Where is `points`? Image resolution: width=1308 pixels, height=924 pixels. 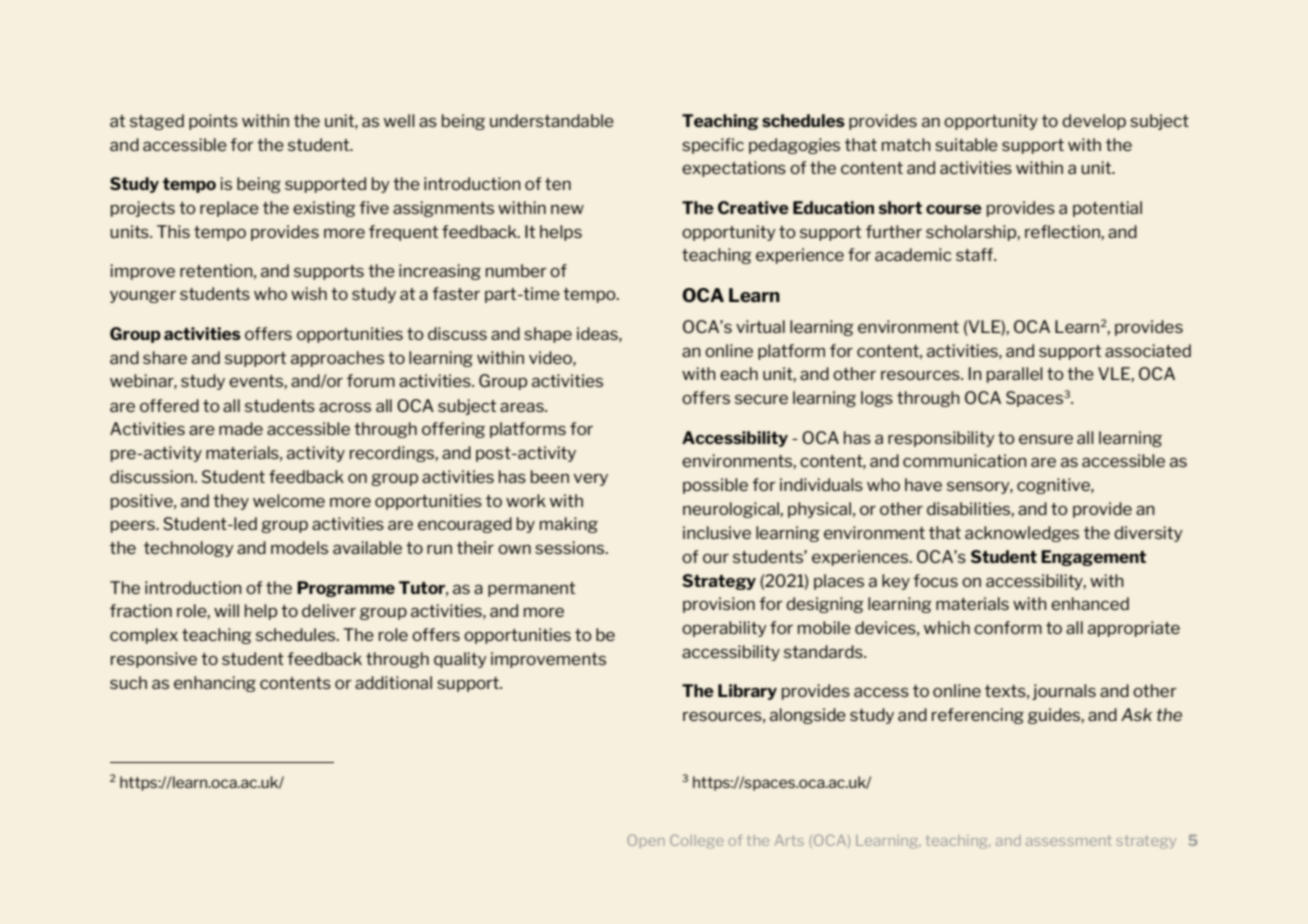
points is located at coordinates (213, 122).
